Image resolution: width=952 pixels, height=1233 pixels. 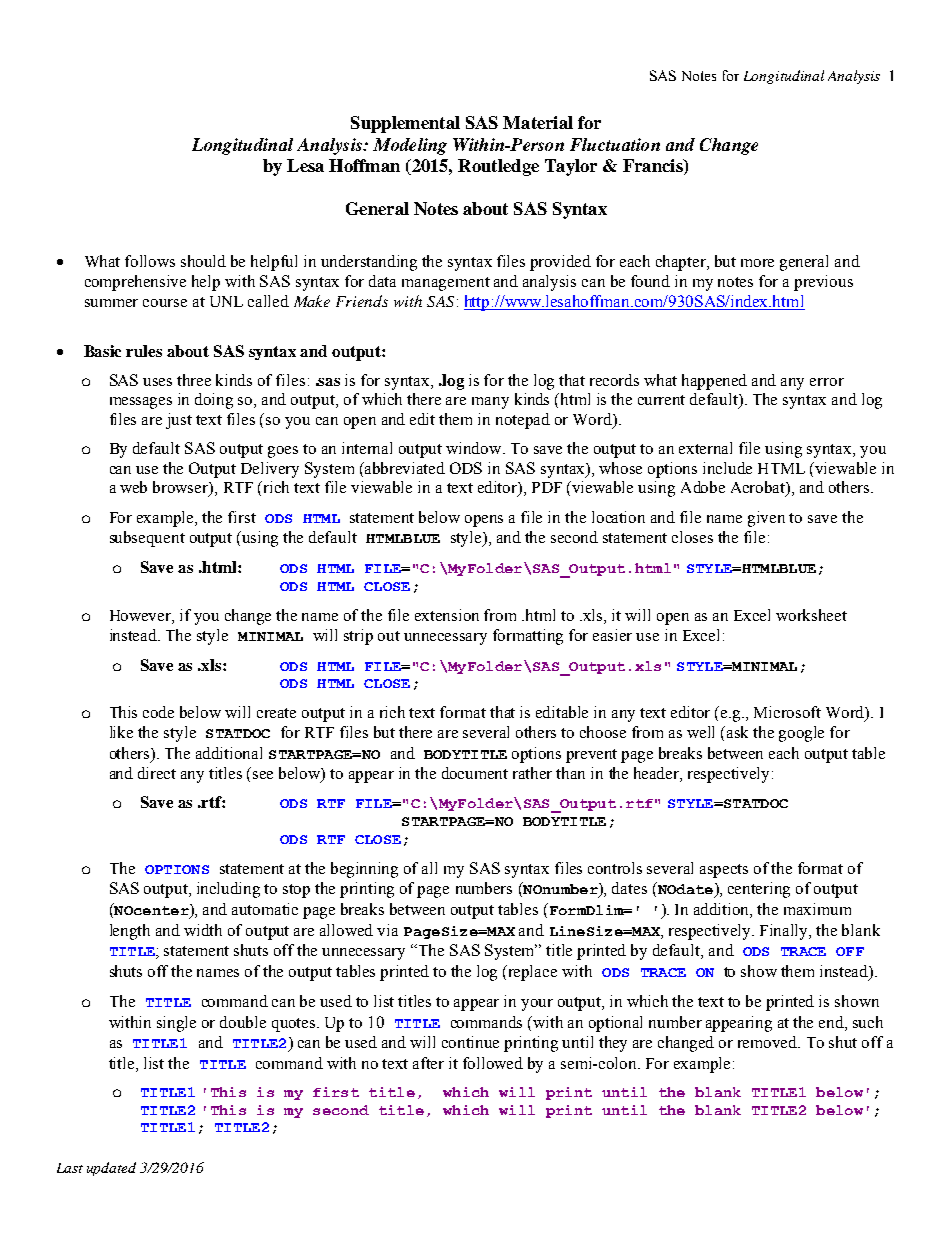 I want to click on followed, so click(x=493, y=1063).
